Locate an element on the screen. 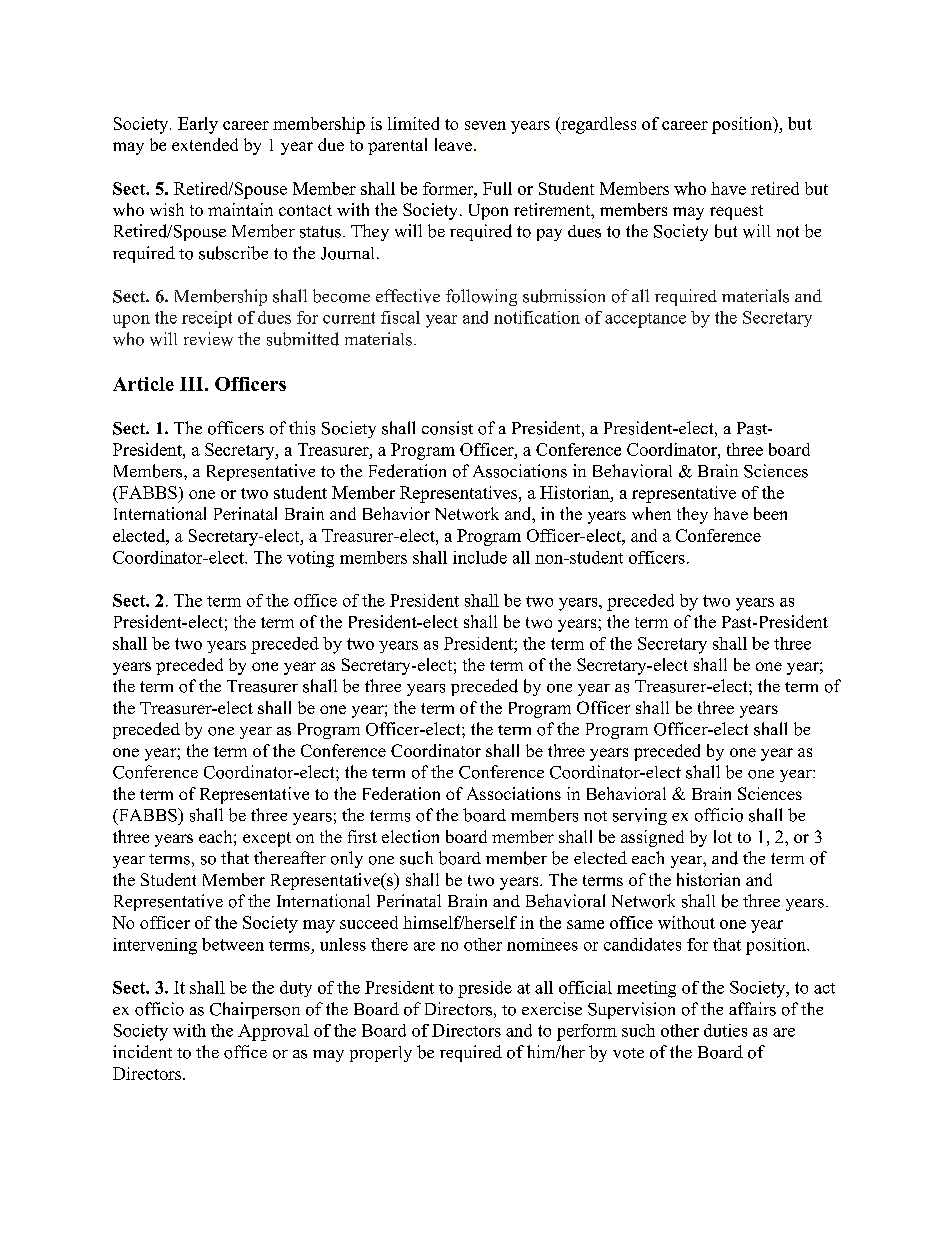 The image size is (952, 1233). include is located at coordinates (480, 557).
